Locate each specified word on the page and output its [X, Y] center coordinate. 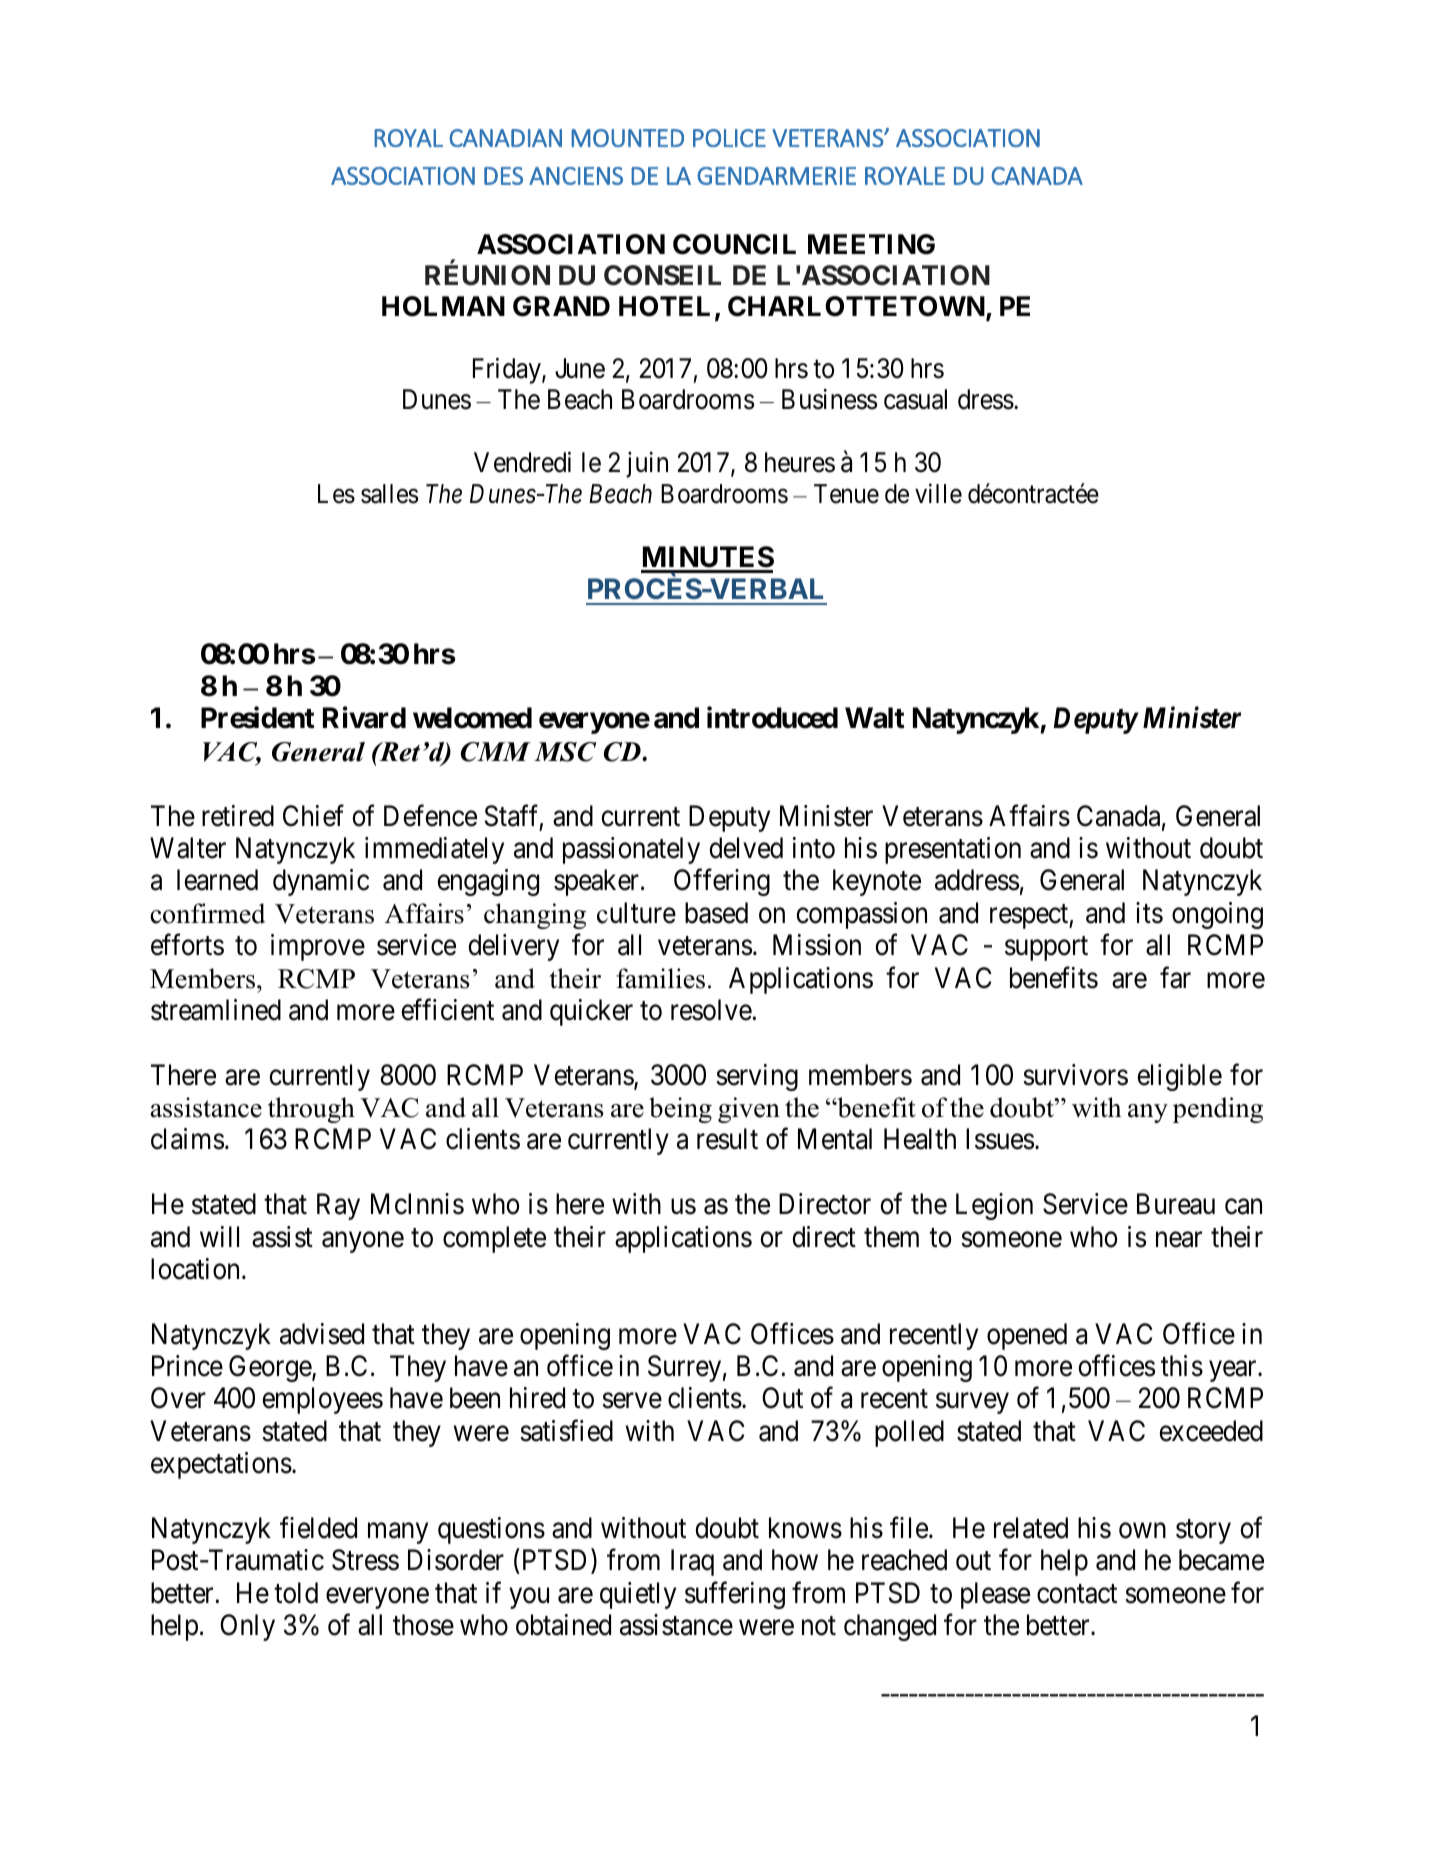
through [311, 1110]
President [258, 718]
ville [938, 493]
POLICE [729, 138]
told [296, 1593]
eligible [1179, 1077]
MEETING [871, 244]
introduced [772, 718]
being [680, 1110]
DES [503, 176]
